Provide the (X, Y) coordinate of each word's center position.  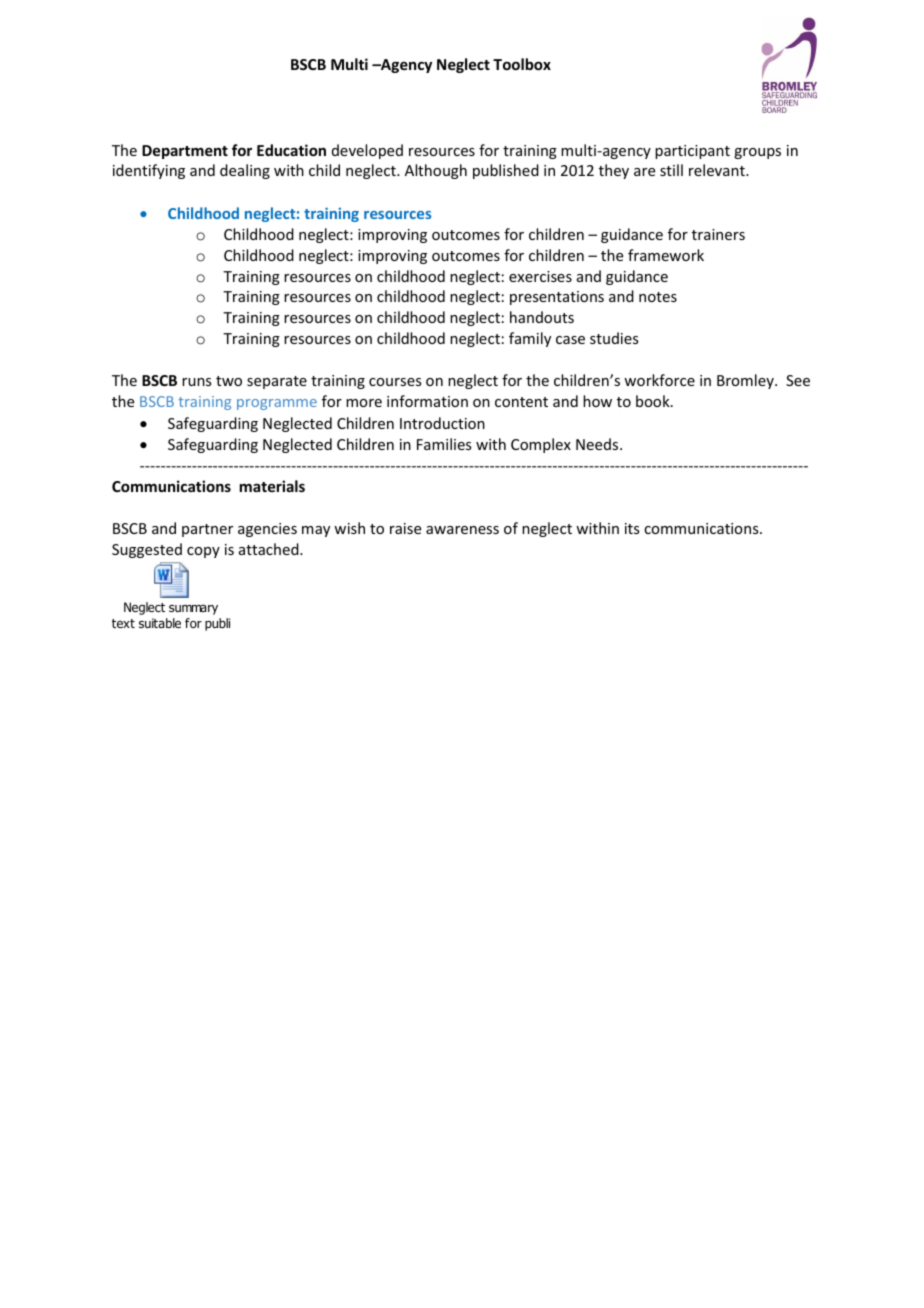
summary (193, 610)
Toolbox (522, 64)
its (632, 528)
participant (692, 152)
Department (185, 152)
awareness (462, 530)
